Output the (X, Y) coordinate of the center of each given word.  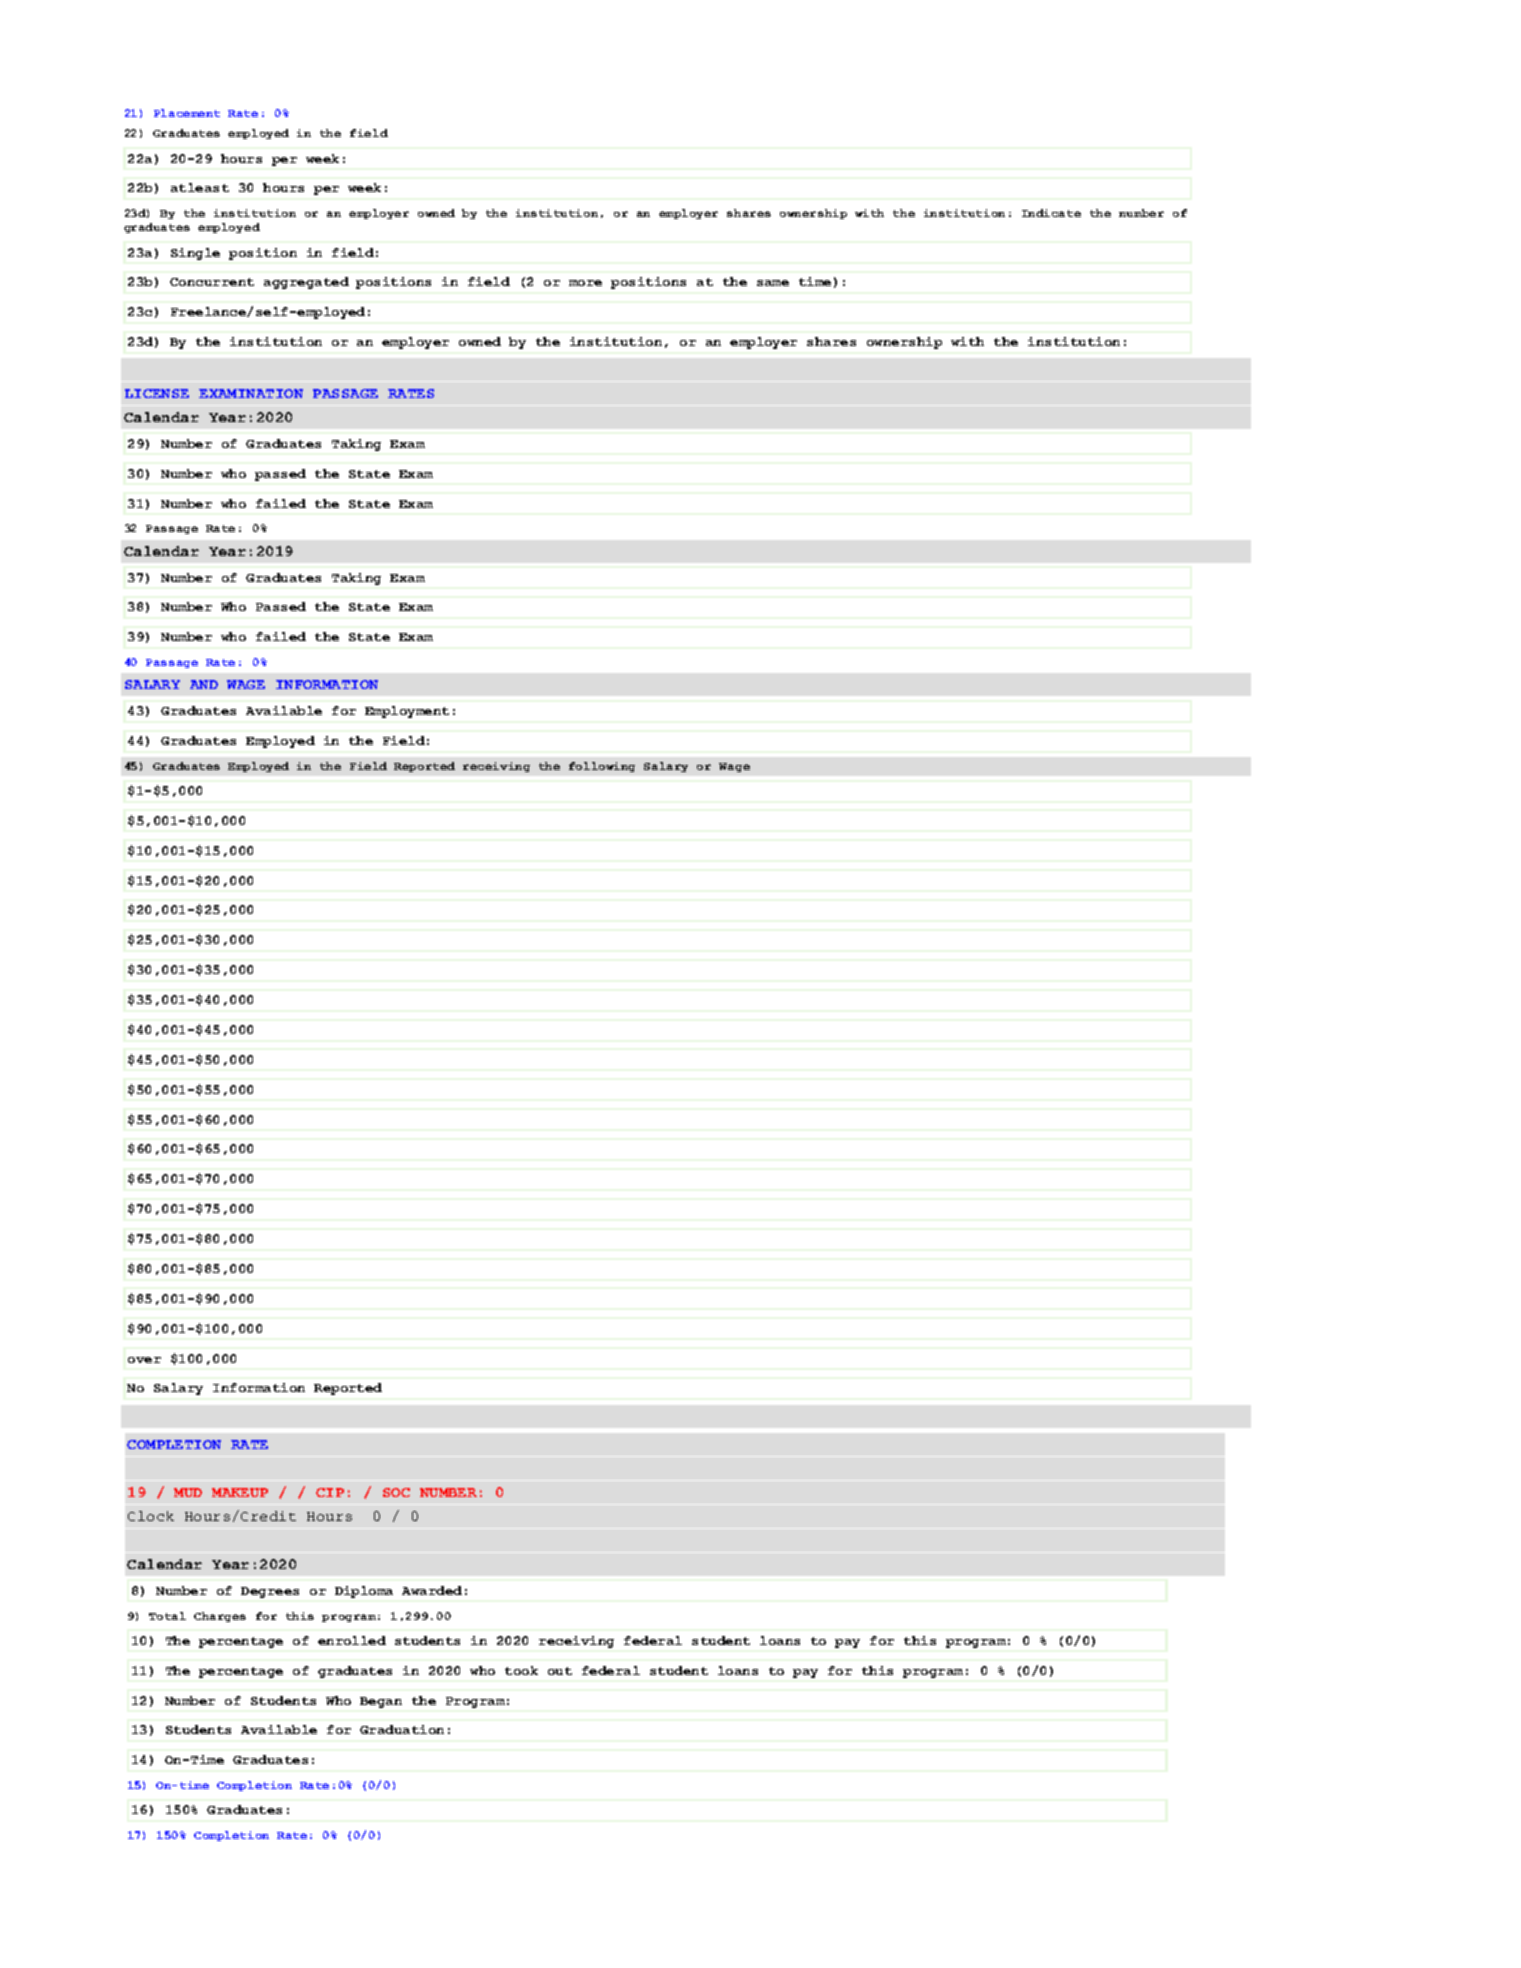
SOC (396, 1492)
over (144, 1360)
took (521, 1670)
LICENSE (157, 393)
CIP (330, 1492)
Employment (407, 712)
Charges (220, 1617)
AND (204, 684)
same (773, 283)
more (585, 283)
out (560, 1671)
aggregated (306, 283)
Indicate (1051, 213)
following (602, 767)
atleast (200, 187)
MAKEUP (240, 1492)
